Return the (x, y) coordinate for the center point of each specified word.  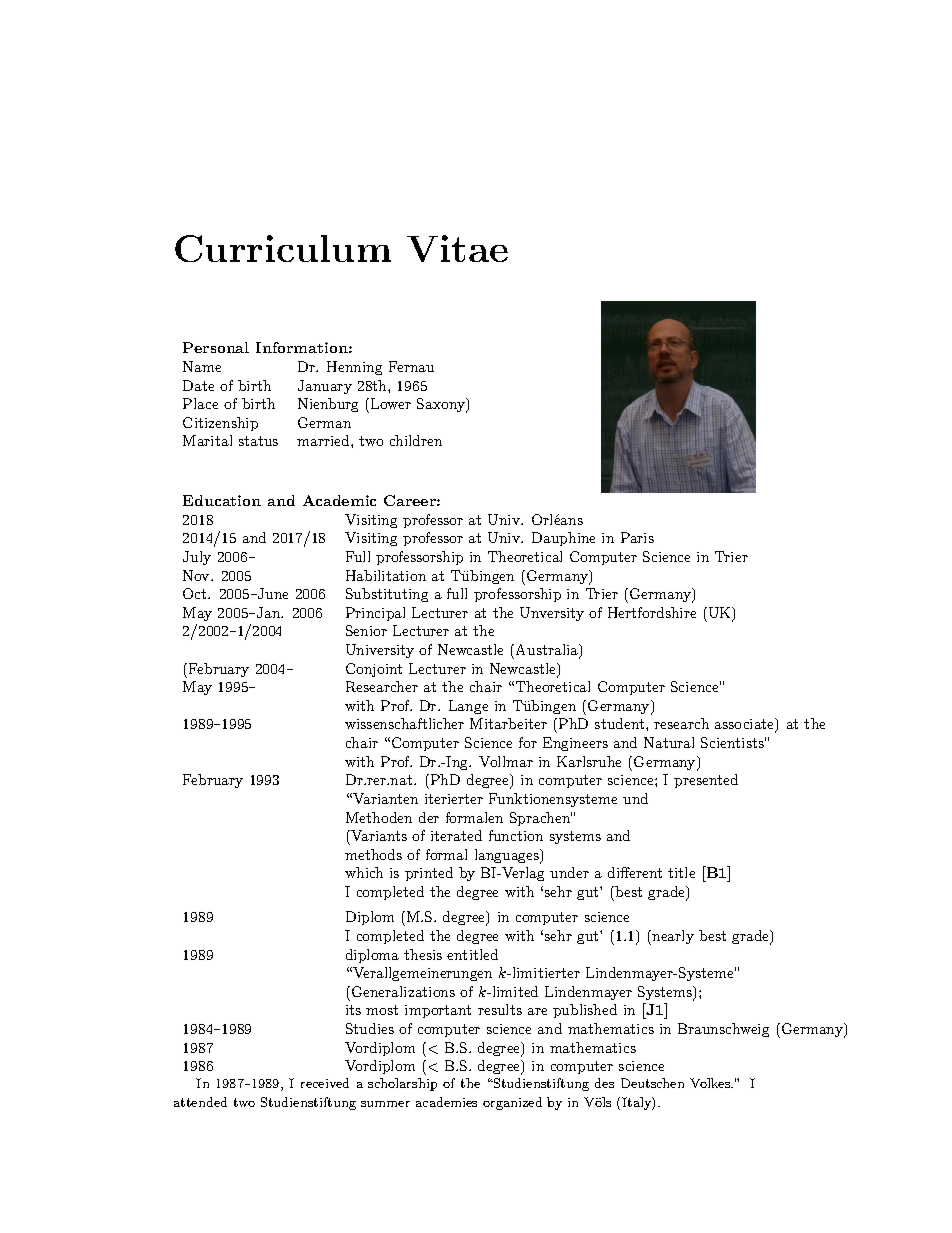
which (364, 872)
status (258, 441)
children (416, 440)
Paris (637, 537)
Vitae (457, 248)
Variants (378, 835)
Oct (196, 593)
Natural (669, 742)
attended (200, 1102)
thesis (423, 954)
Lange (468, 707)
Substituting (387, 595)
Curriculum (283, 248)
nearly (672, 937)
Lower (391, 403)
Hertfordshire (652, 612)
